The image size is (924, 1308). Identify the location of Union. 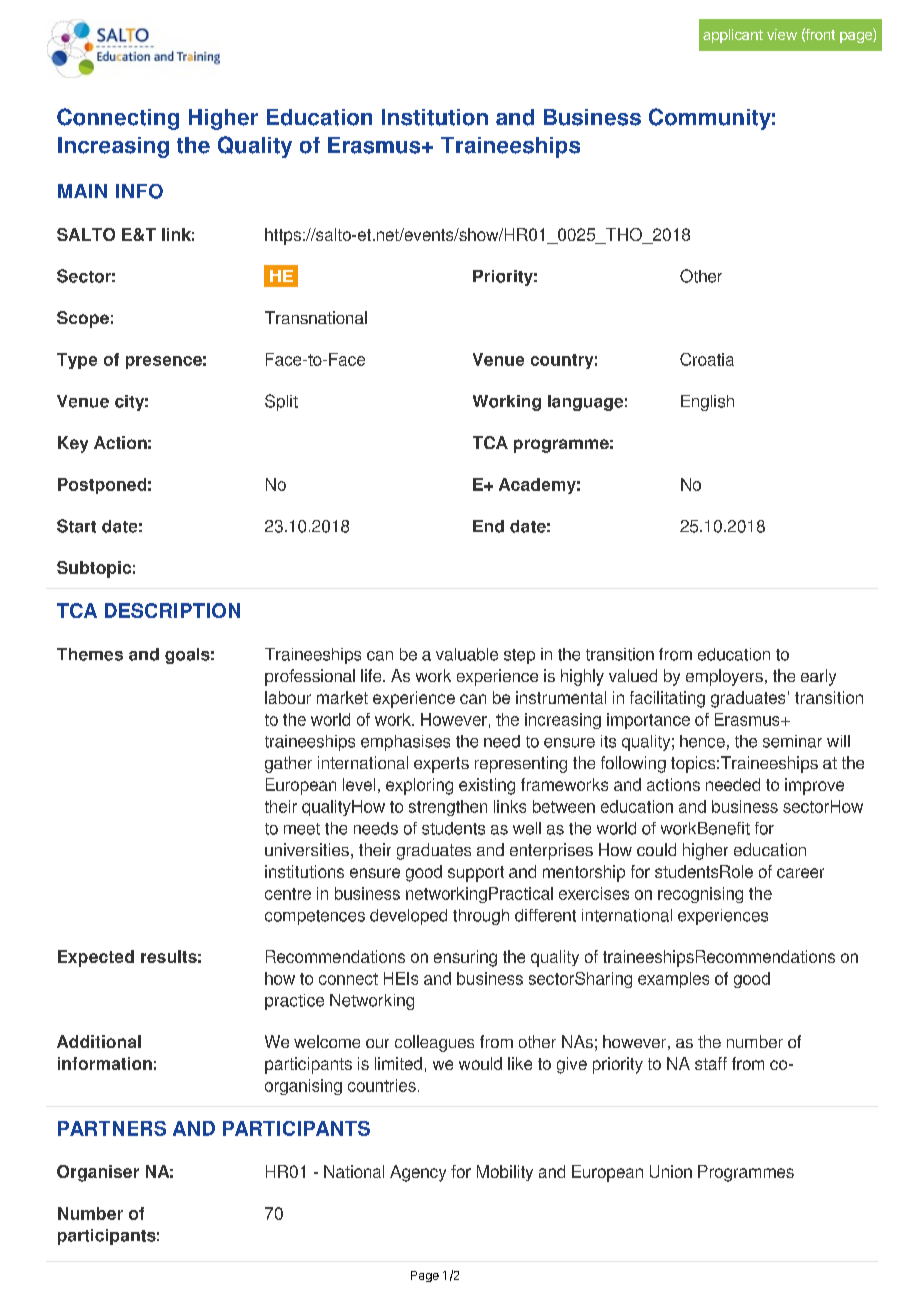
(671, 1171).
